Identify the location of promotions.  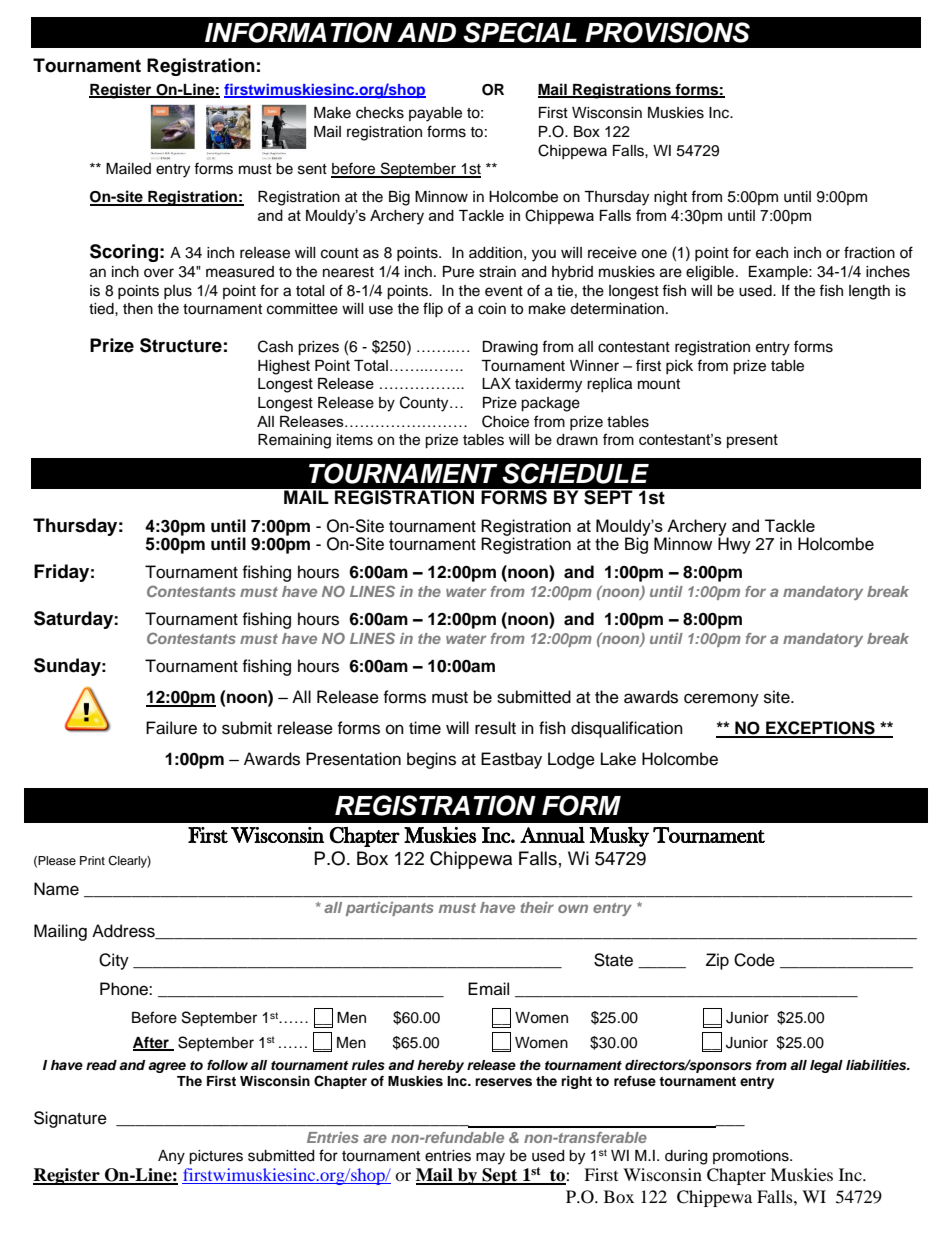
(752, 1157).
